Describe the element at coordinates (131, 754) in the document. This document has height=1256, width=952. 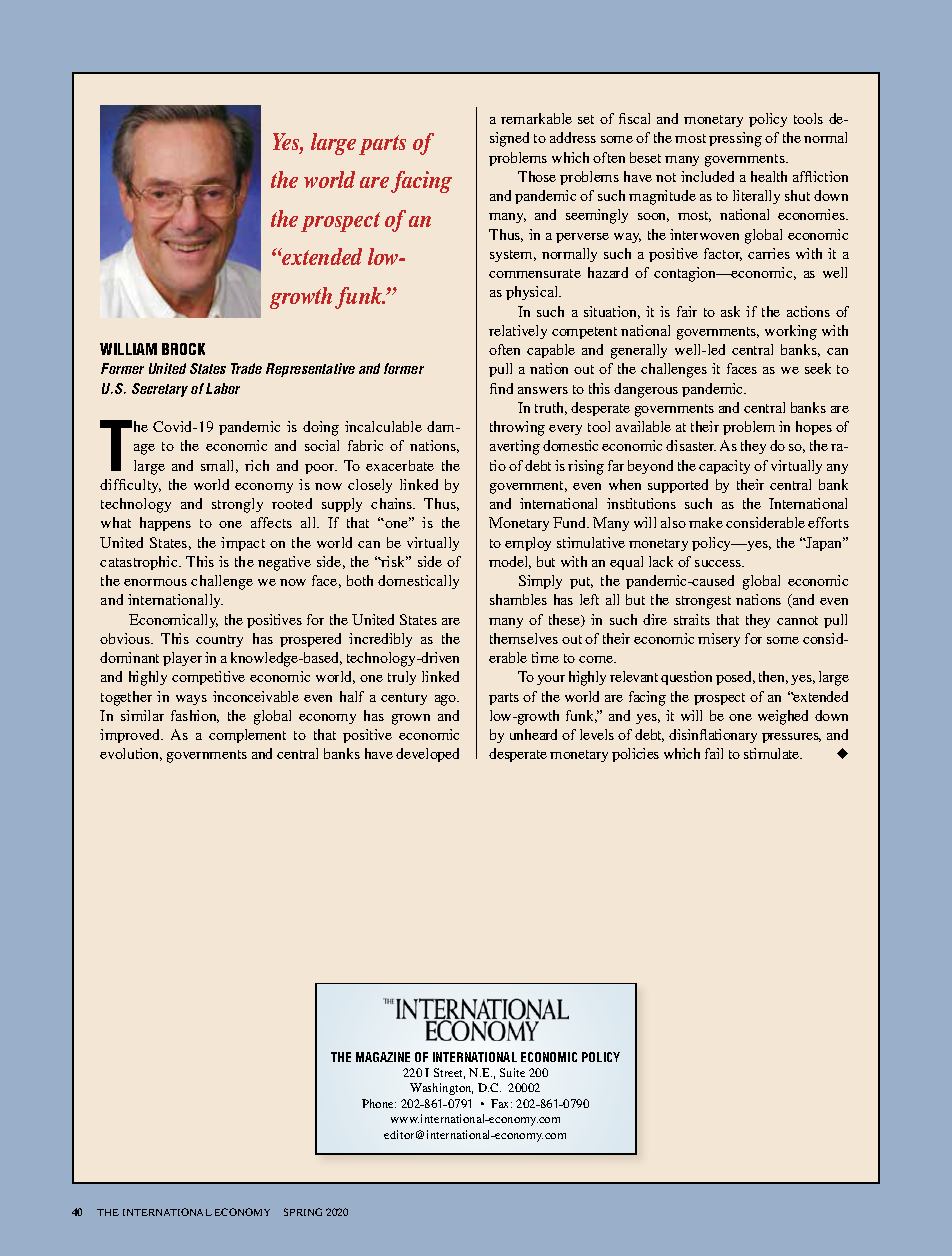
I see `evolution` at that location.
